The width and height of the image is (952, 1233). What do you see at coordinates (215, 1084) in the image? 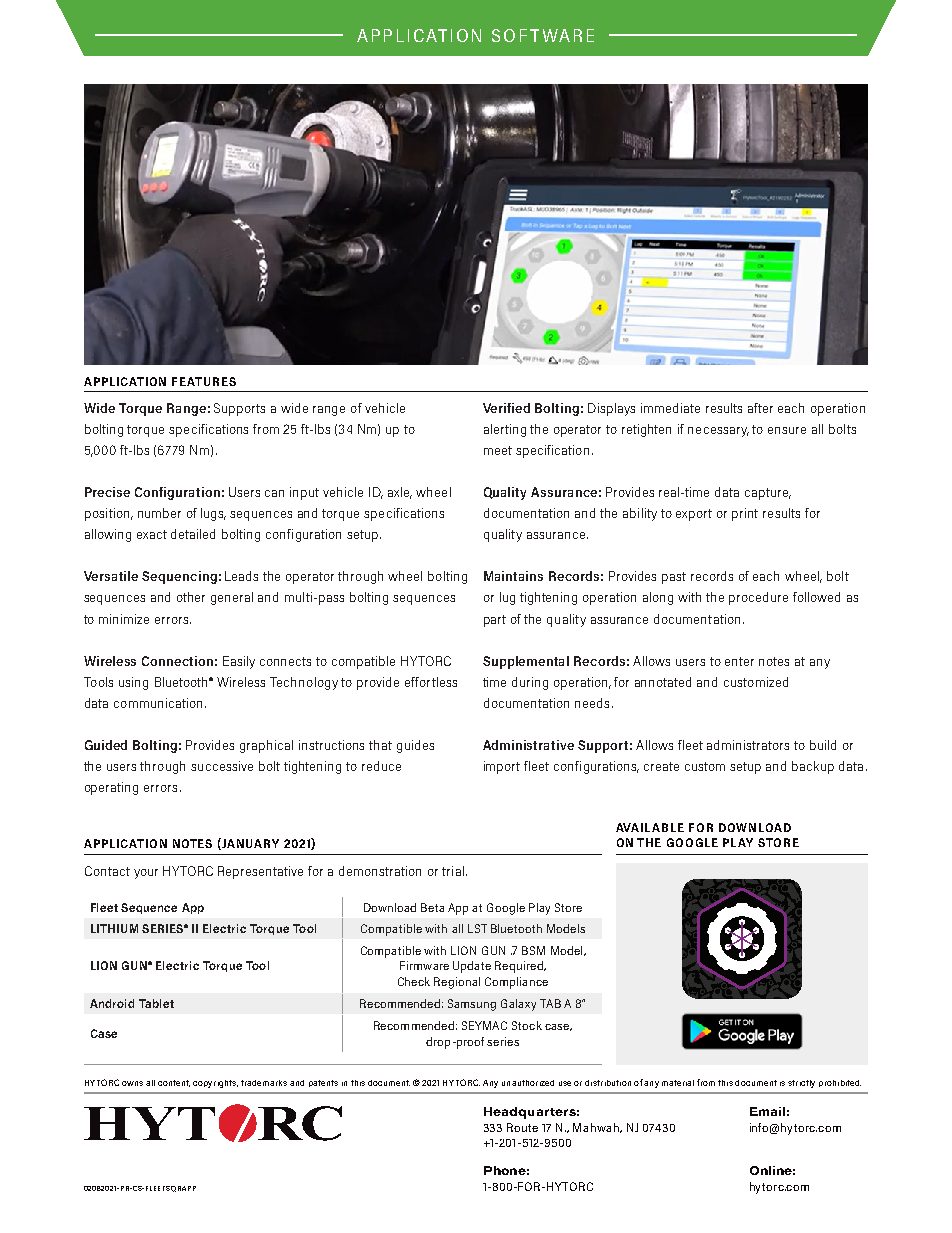
I see `copyrights` at bounding box center [215, 1084].
